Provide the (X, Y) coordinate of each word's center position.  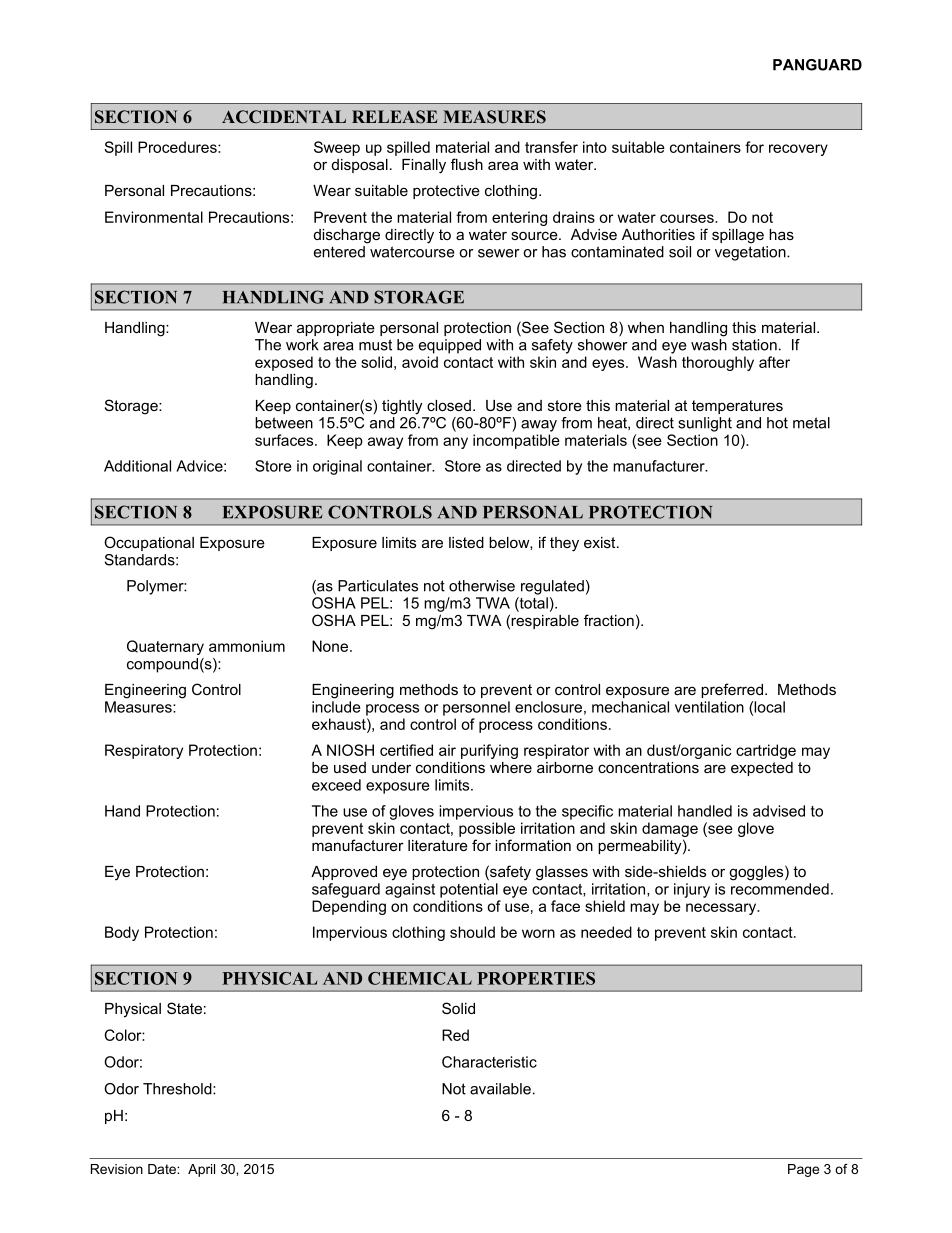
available (500, 1089)
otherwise (482, 586)
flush (467, 164)
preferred (732, 690)
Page (803, 1170)
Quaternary (165, 647)
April (201, 1170)
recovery (798, 150)
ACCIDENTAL (284, 117)
